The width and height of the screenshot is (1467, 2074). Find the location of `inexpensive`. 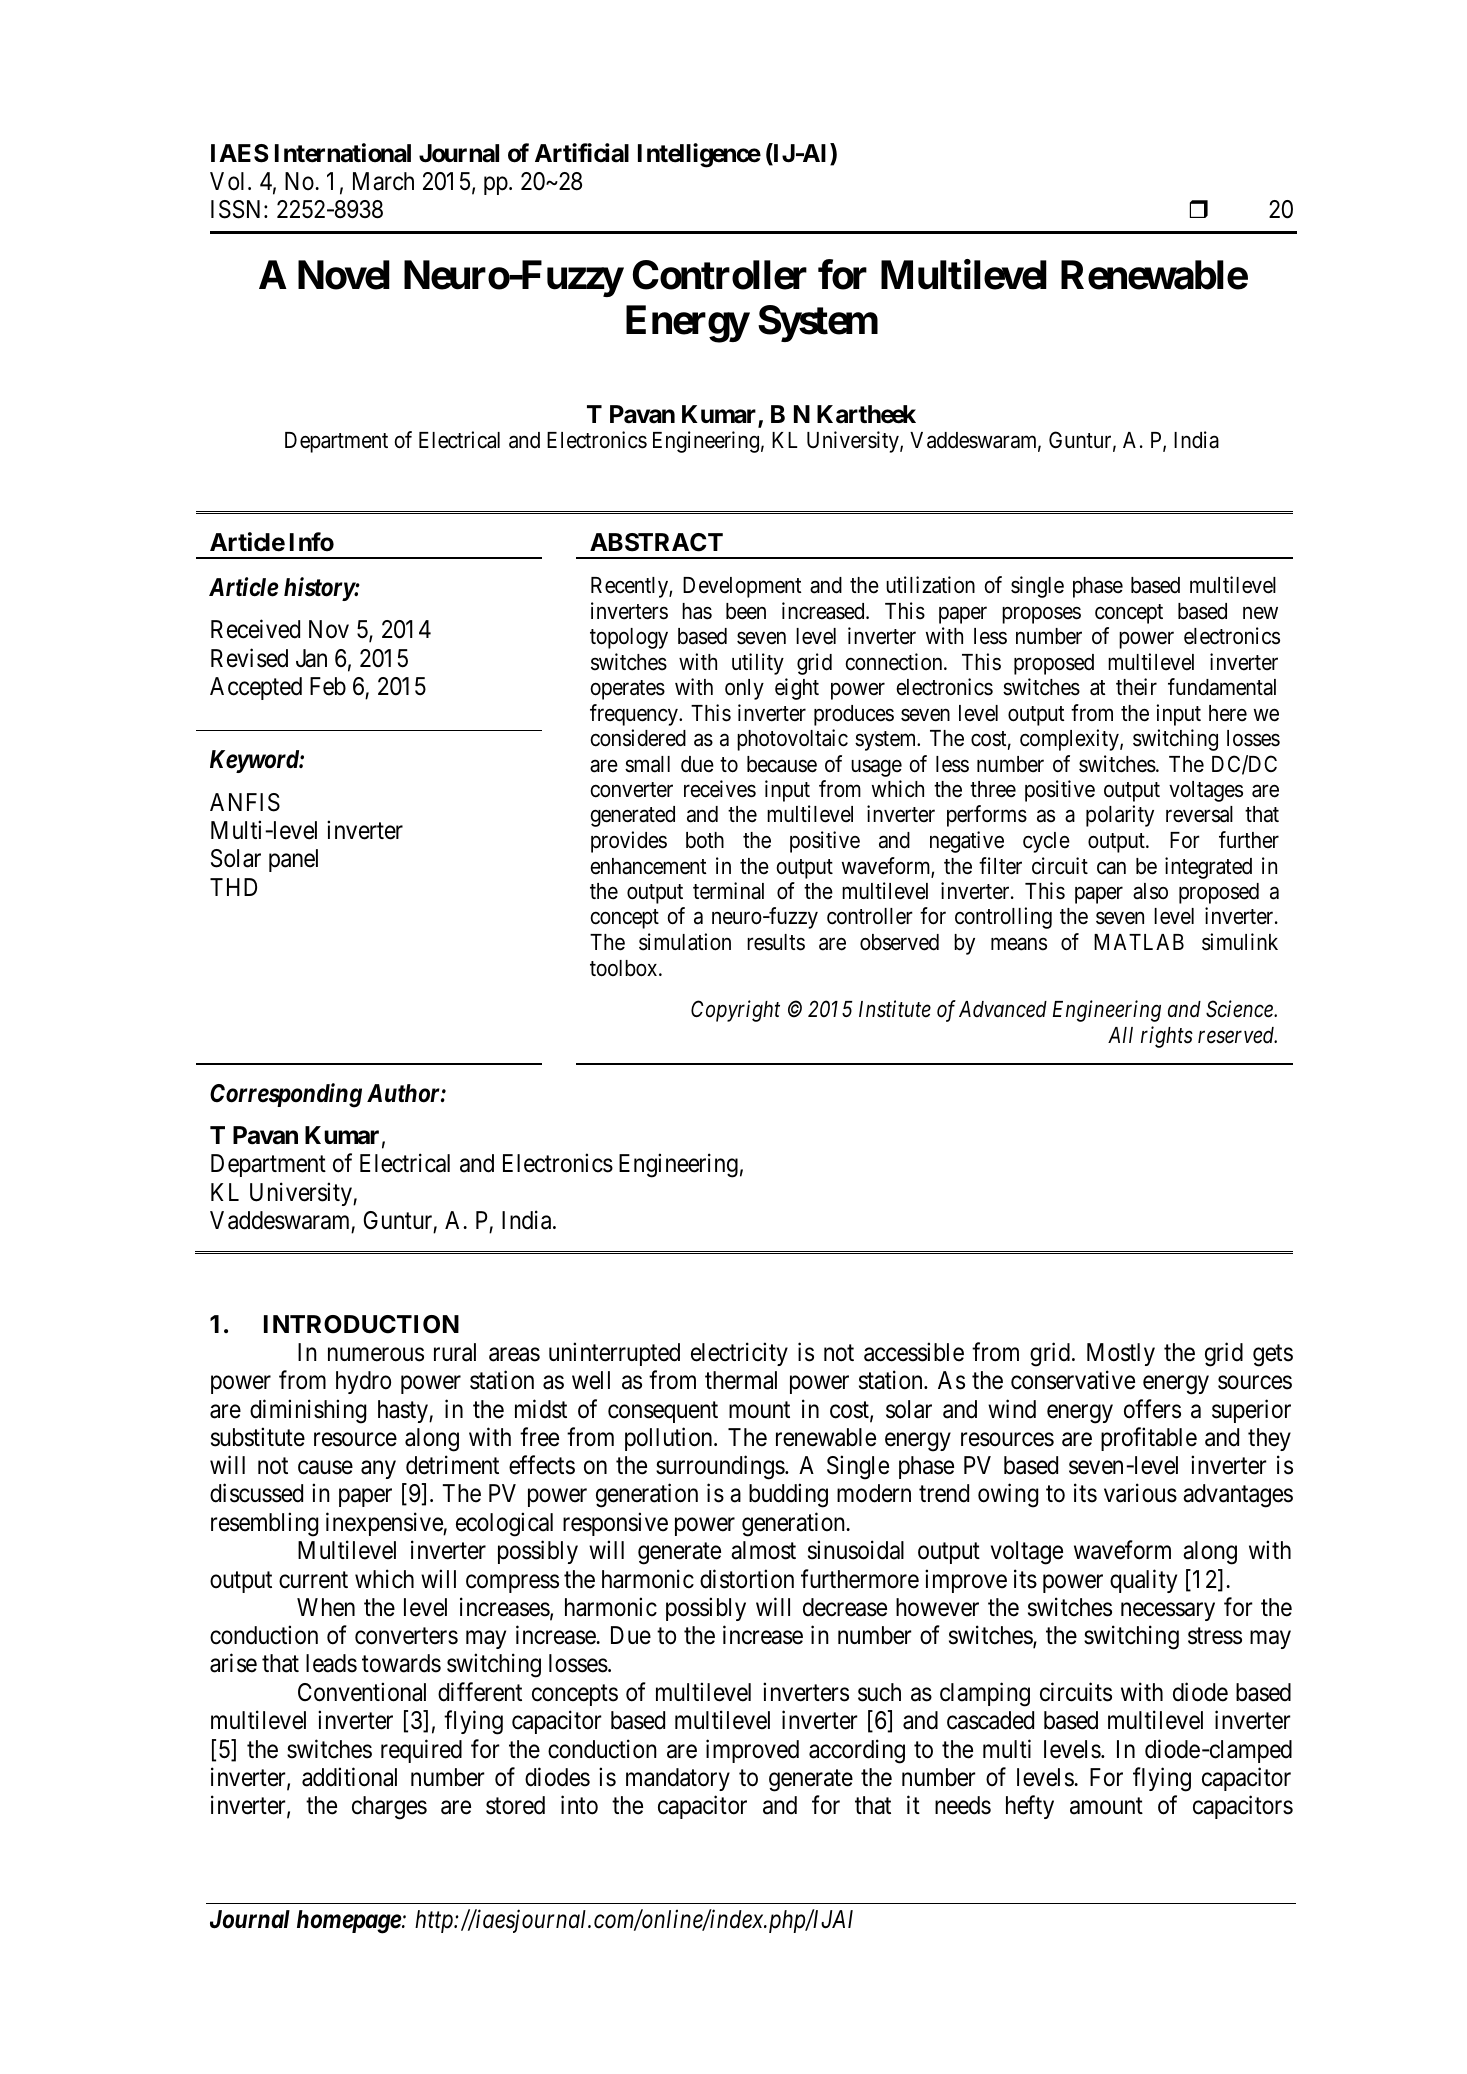

inexpensive is located at coordinates (385, 1524).
